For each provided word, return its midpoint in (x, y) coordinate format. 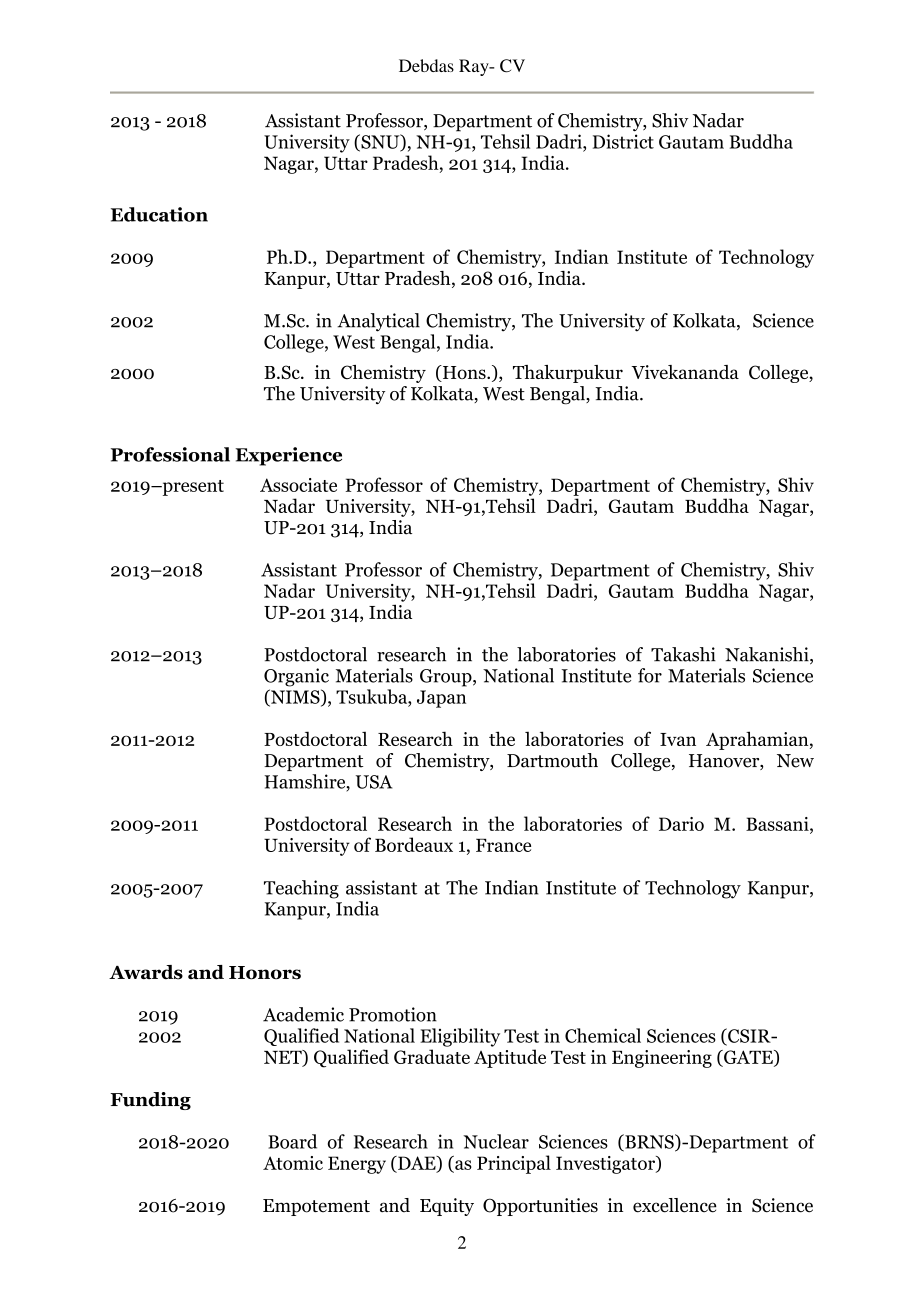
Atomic (293, 1163)
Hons (464, 373)
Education (159, 214)
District (623, 141)
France (503, 845)
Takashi (683, 654)
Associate (298, 485)
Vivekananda (685, 372)
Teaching (301, 889)
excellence (675, 1205)
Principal (514, 1164)
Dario (681, 824)
